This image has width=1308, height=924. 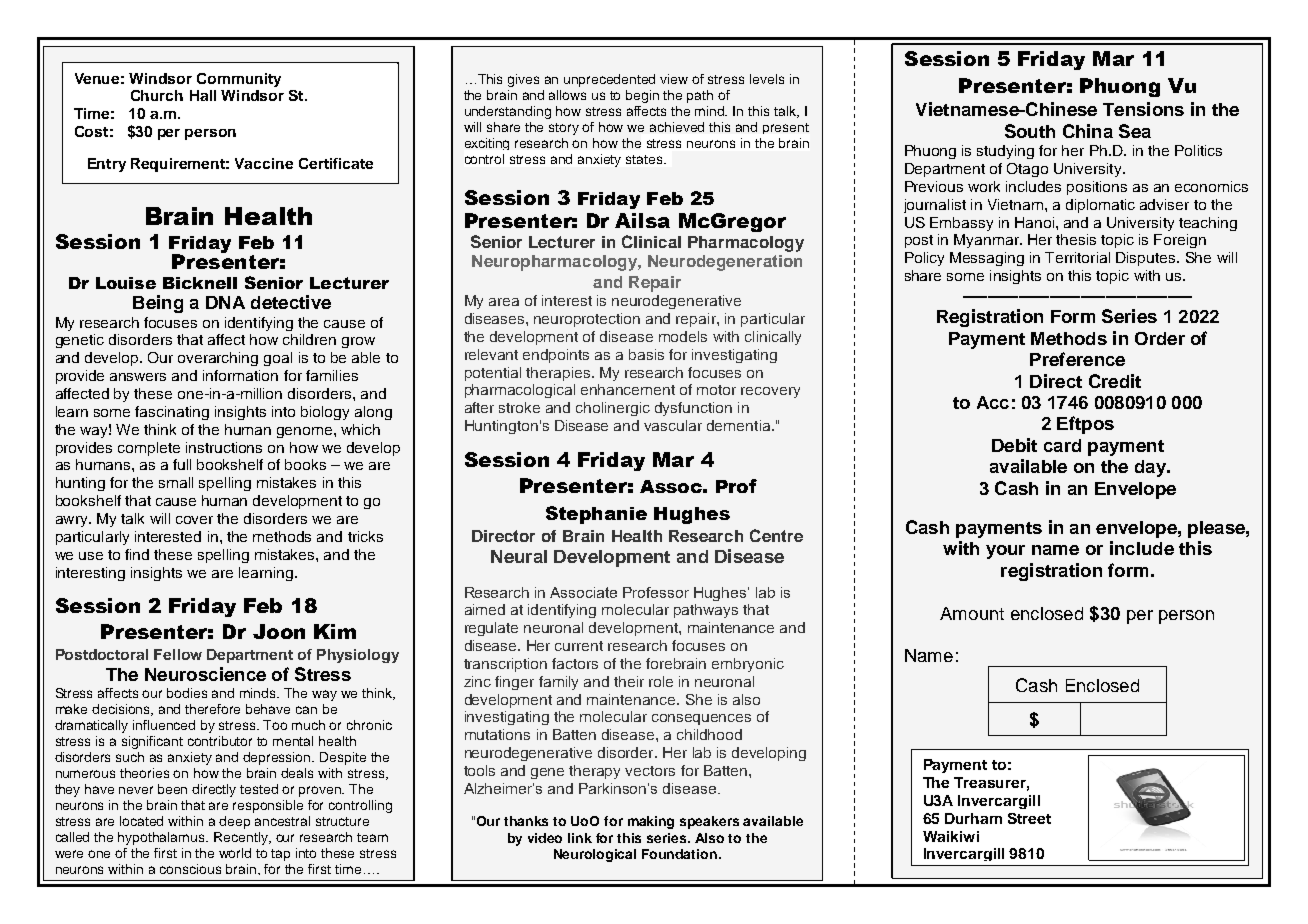 I want to click on basis, so click(x=646, y=354).
